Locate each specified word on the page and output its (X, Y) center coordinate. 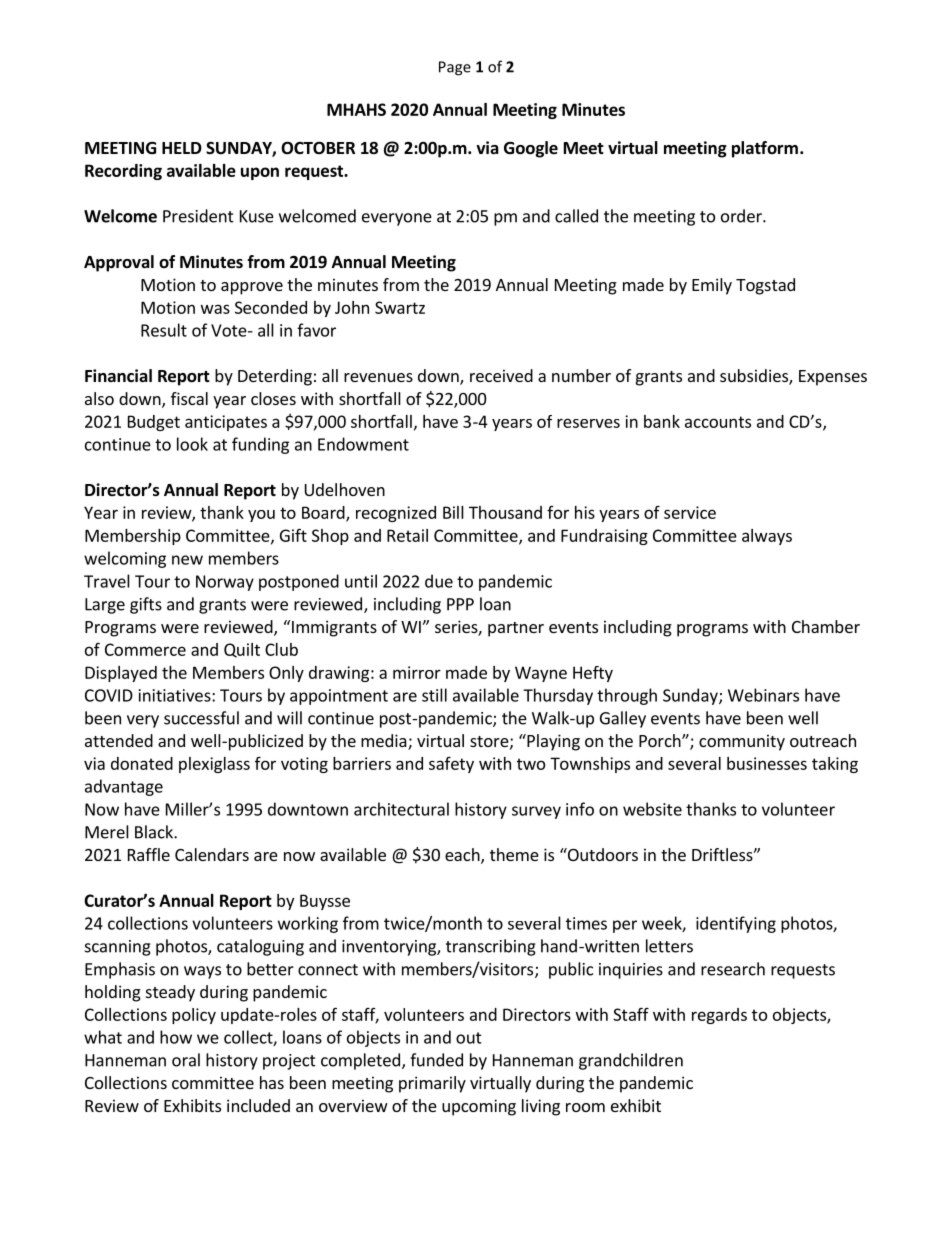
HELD (182, 148)
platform (765, 149)
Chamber (826, 626)
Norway (225, 583)
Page (455, 68)
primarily (432, 1084)
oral (186, 1060)
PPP (460, 604)
